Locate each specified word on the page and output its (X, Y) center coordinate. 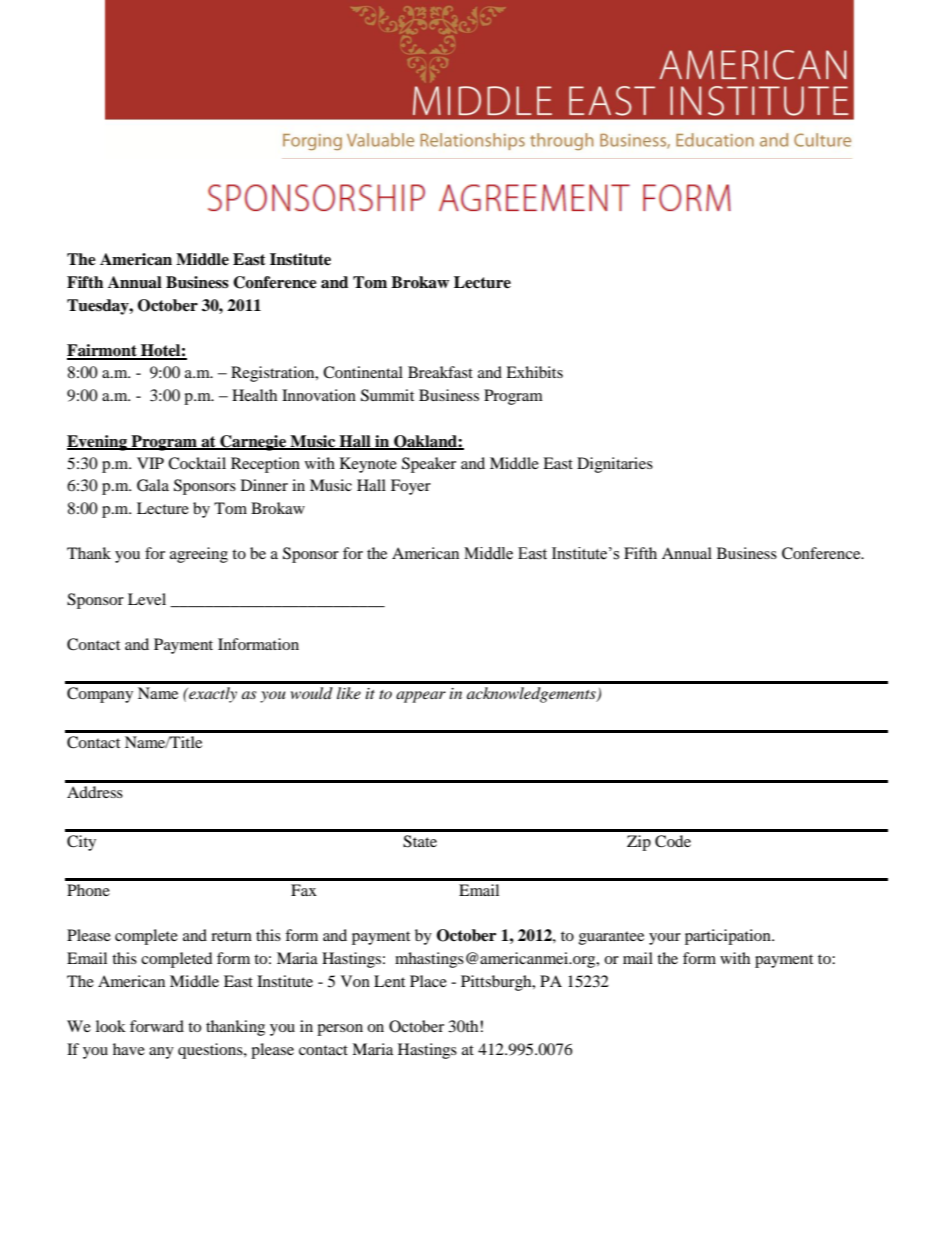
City (81, 843)
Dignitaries (615, 465)
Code (673, 841)
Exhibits (534, 372)
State (420, 841)
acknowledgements (532, 695)
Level (147, 599)
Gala (153, 485)
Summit (387, 395)
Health (254, 395)
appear (421, 697)
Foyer (411, 487)
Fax (304, 890)
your (665, 939)
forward (157, 1026)
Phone (88, 890)
